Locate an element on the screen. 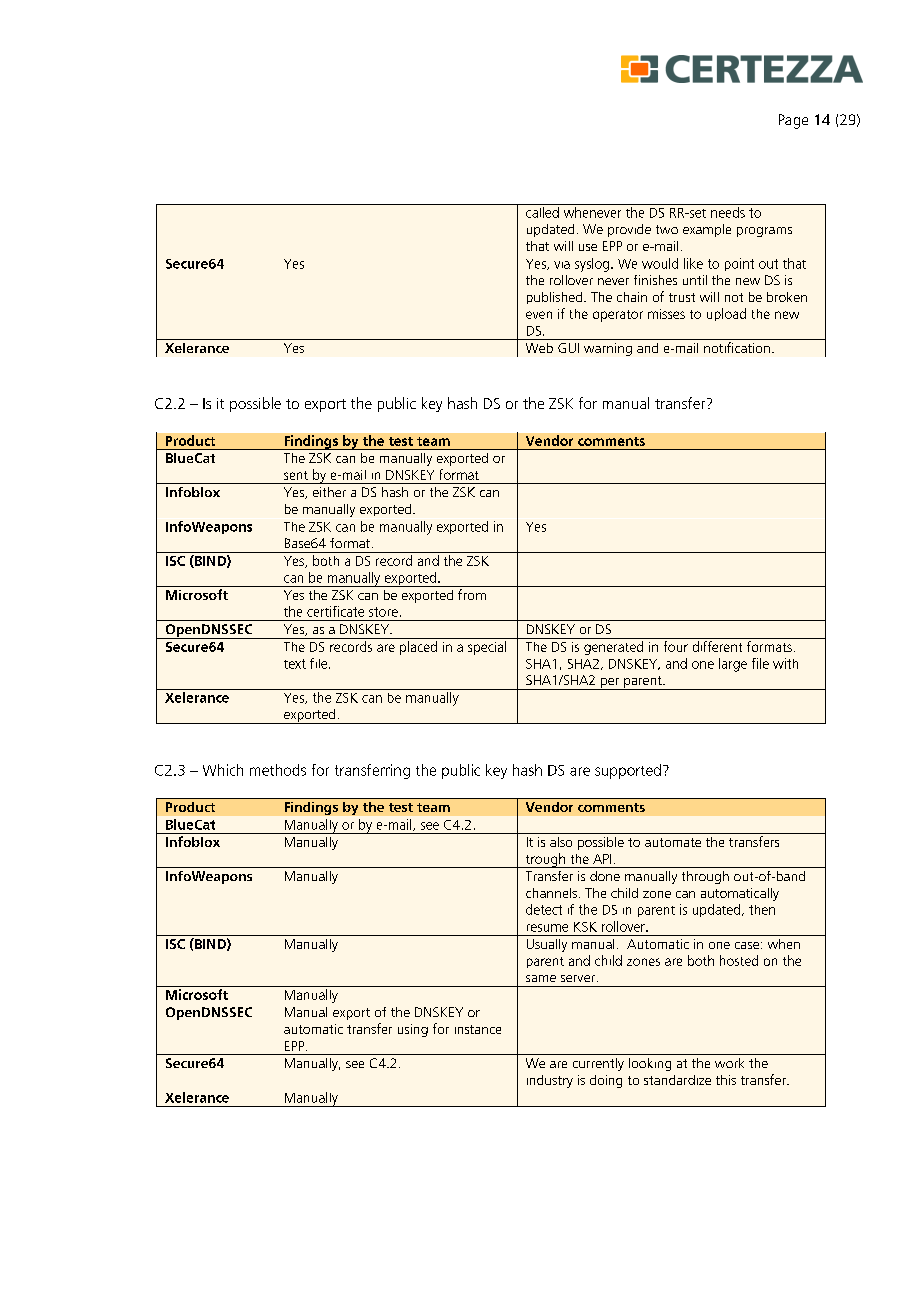  using is located at coordinates (413, 1030).
